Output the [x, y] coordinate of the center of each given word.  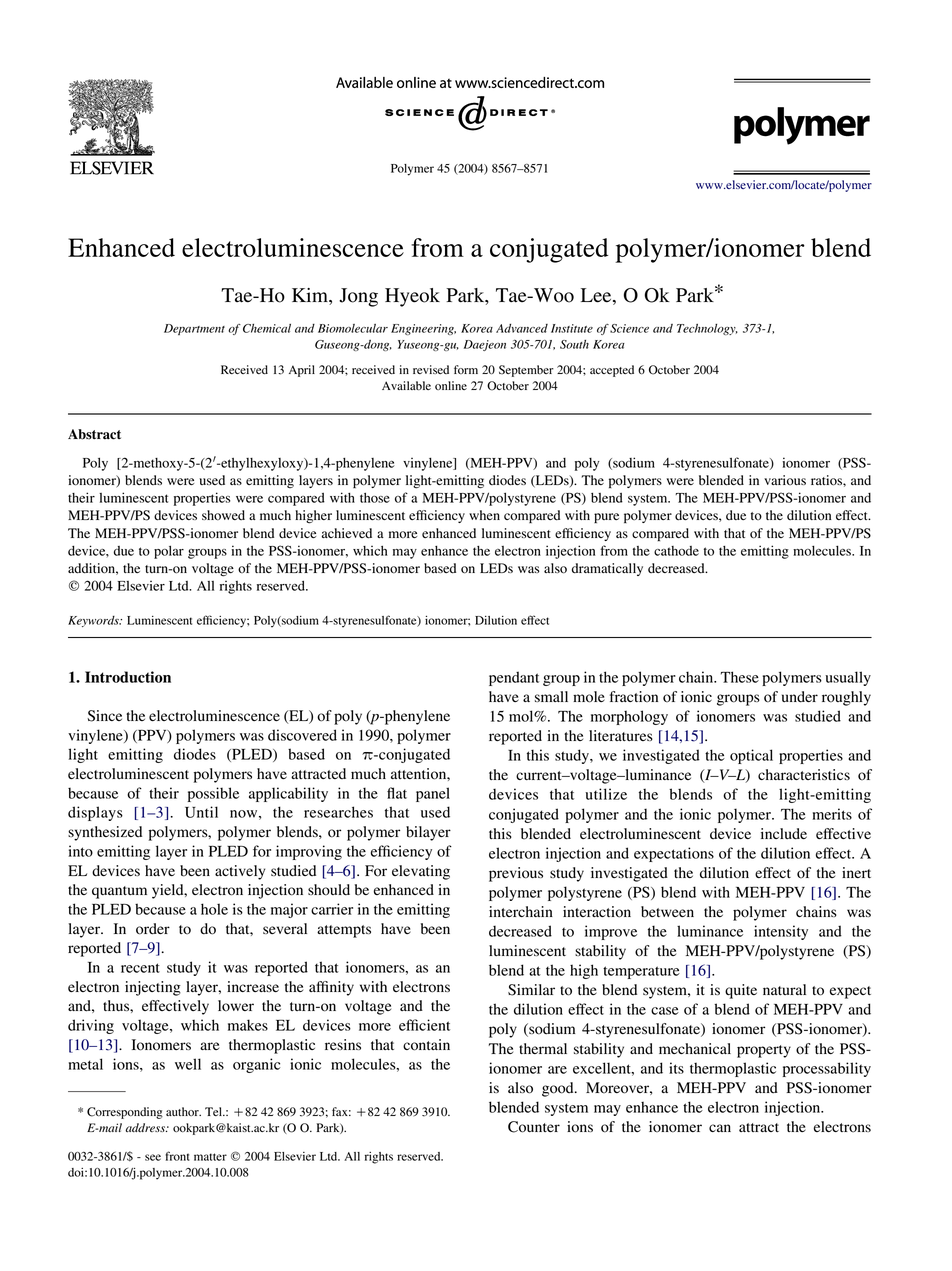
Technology [707, 329]
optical [751, 756]
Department [194, 329]
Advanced [522, 328]
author [183, 1111]
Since [104, 716]
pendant [514, 678]
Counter [534, 1127]
